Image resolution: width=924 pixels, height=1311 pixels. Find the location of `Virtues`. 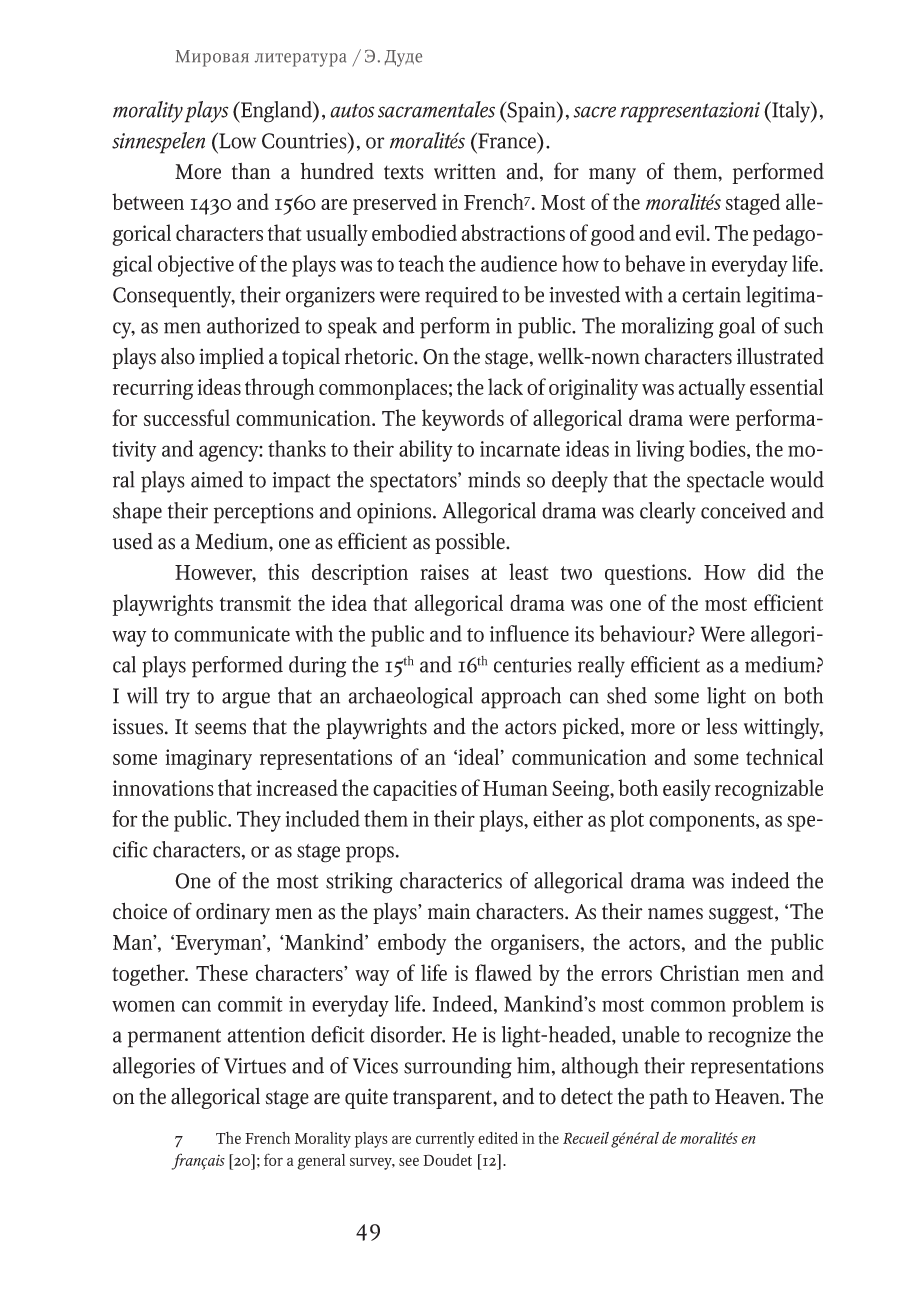

Virtues is located at coordinates (255, 1066).
